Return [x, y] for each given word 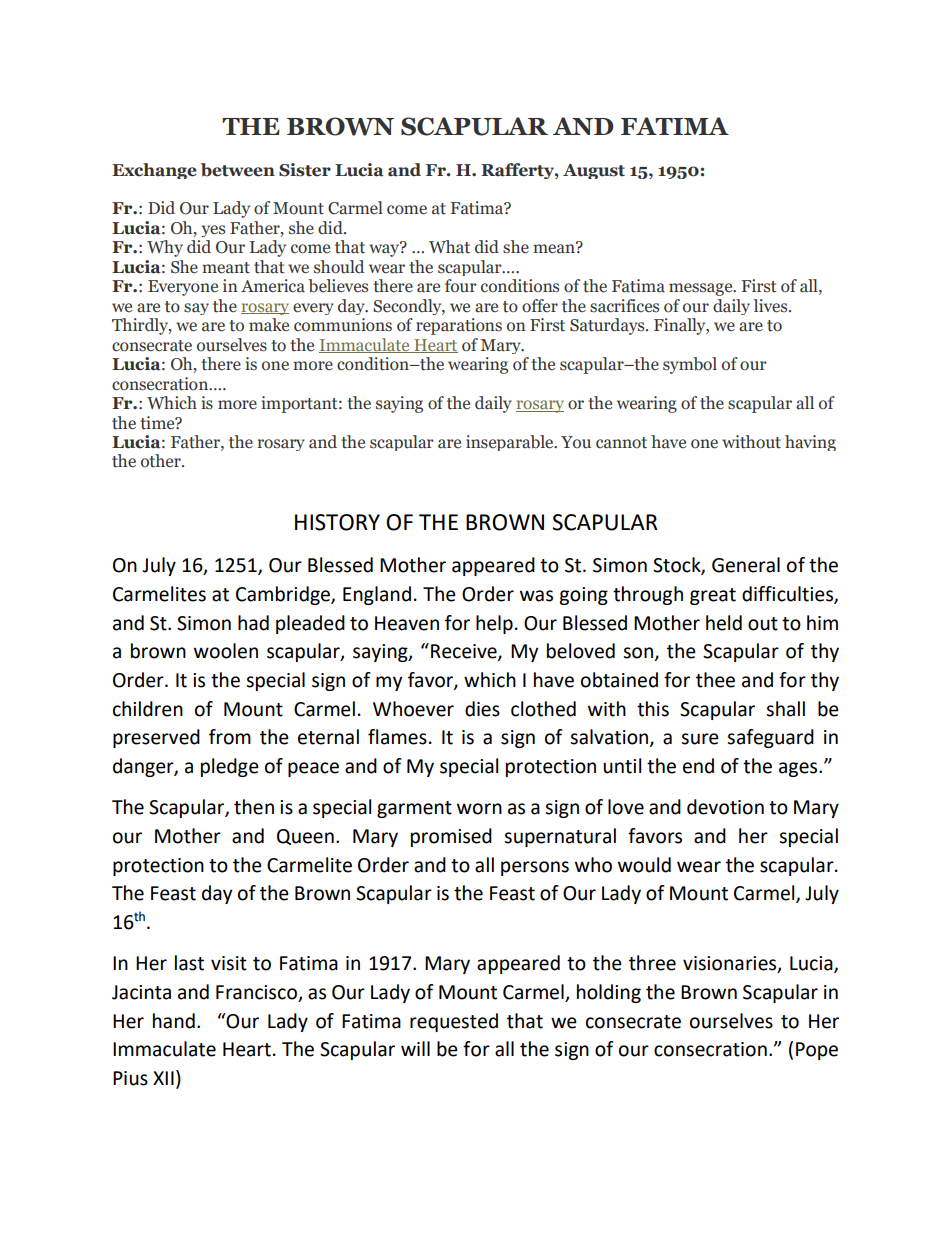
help [494, 624]
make [269, 325]
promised [451, 837]
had [253, 623]
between [238, 170]
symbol [690, 365]
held [724, 623]
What [449, 247]
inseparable [511, 443]
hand [174, 1021]
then [254, 807]
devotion [725, 807]
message [702, 289]
